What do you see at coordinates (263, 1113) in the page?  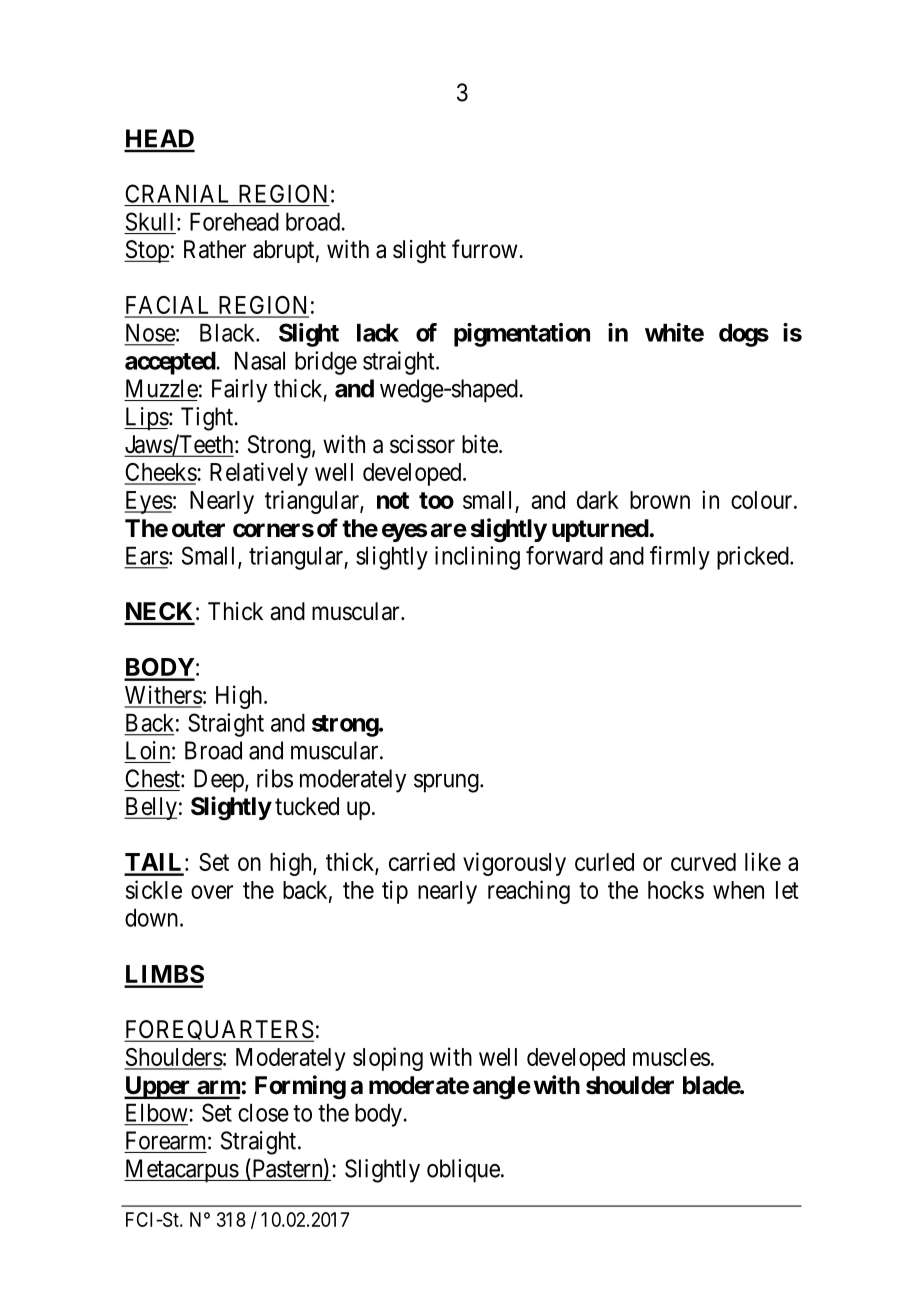 I see `close` at bounding box center [263, 1113].
